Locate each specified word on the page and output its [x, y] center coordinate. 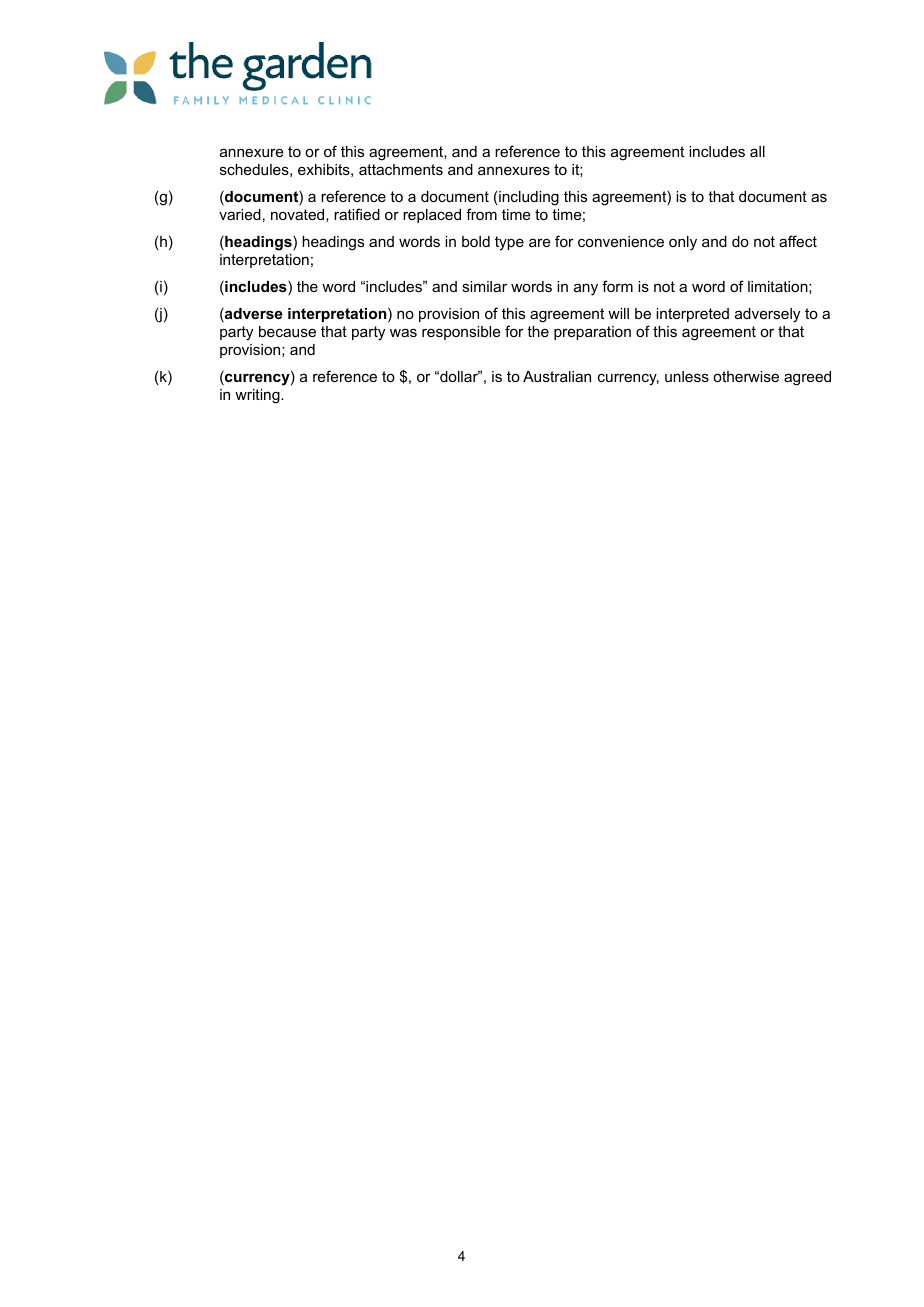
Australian [557, 376]
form [617, 286]
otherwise [746, 376]
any [586, 289]
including [529, 198]
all [757, 151]
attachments [401, 169]
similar [484, 286]
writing [258, 396]
